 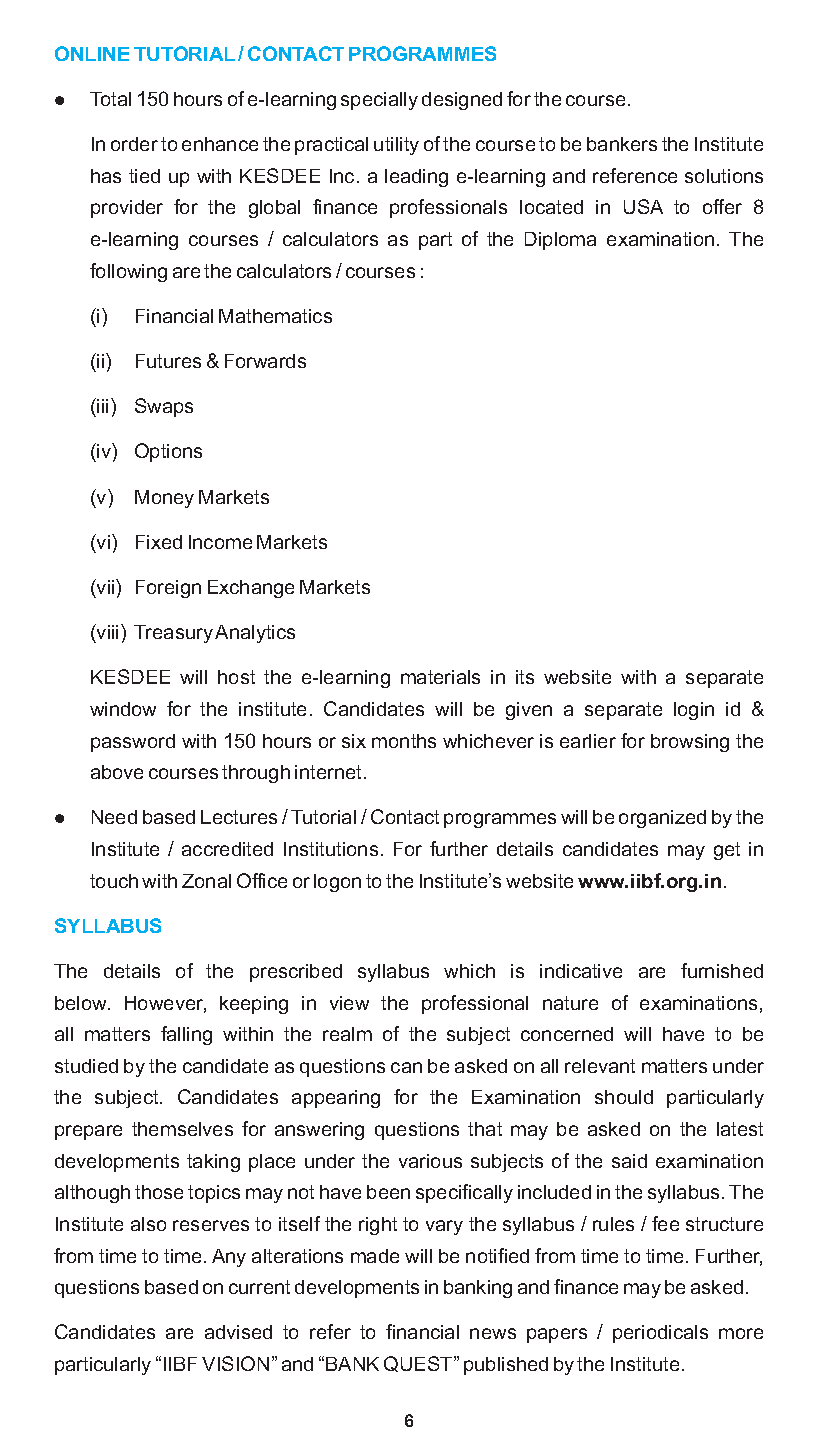 I want to click on solutions, so click(x=724, y=176).
